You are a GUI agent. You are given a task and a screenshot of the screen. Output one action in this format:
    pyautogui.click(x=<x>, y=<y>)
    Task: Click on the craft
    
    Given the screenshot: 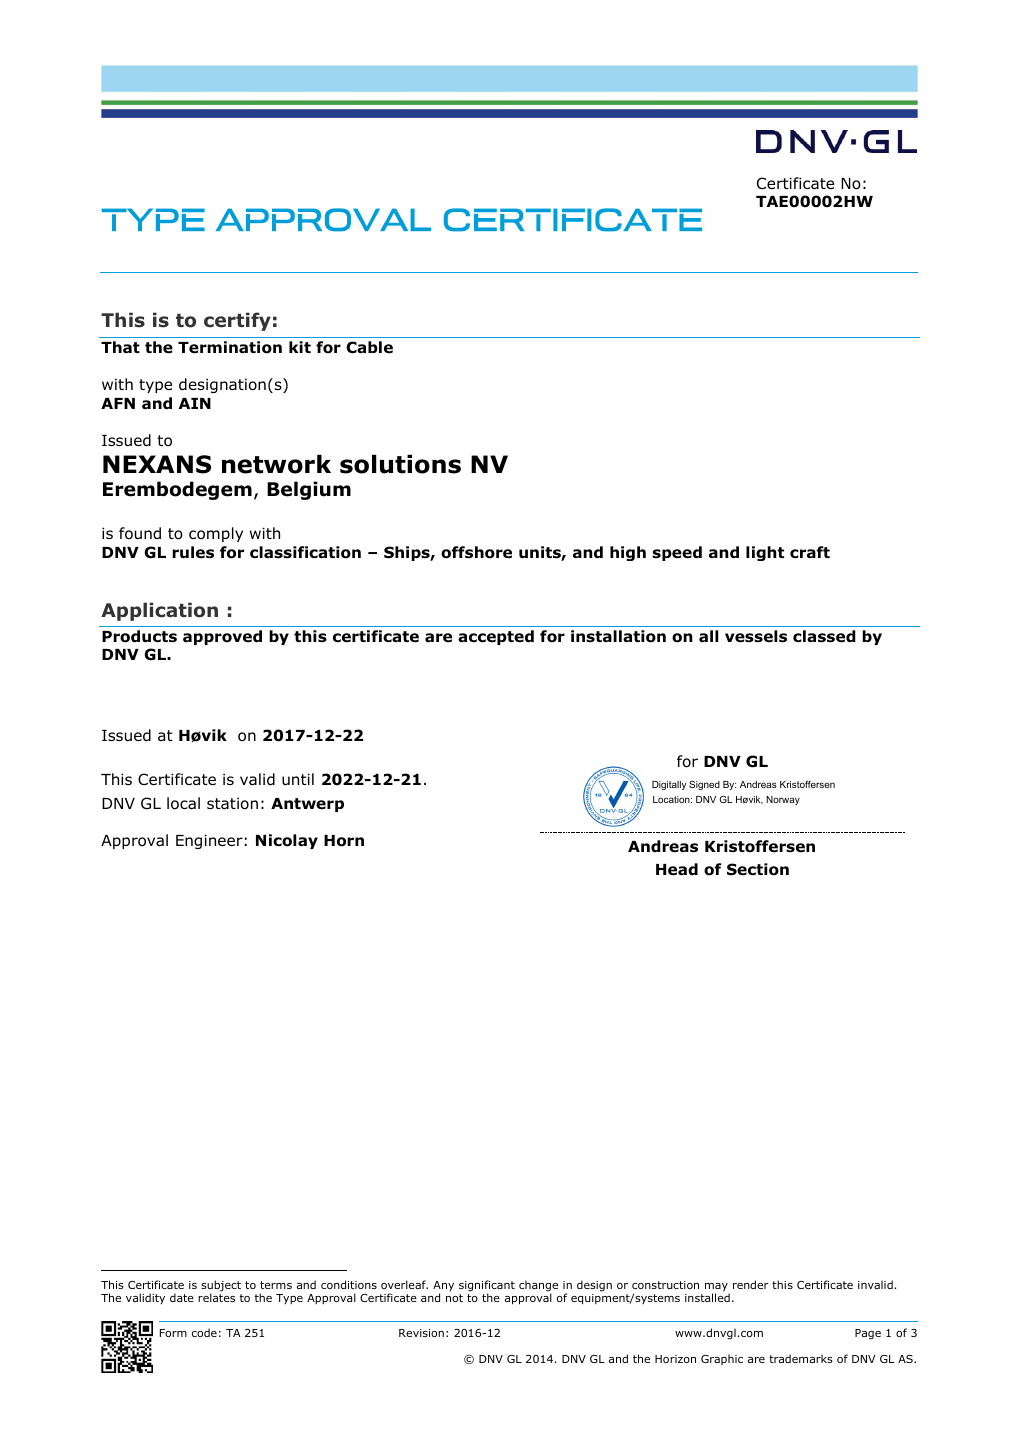 What is the action you would take?
    pyautogui.click(x=810, y=552)
